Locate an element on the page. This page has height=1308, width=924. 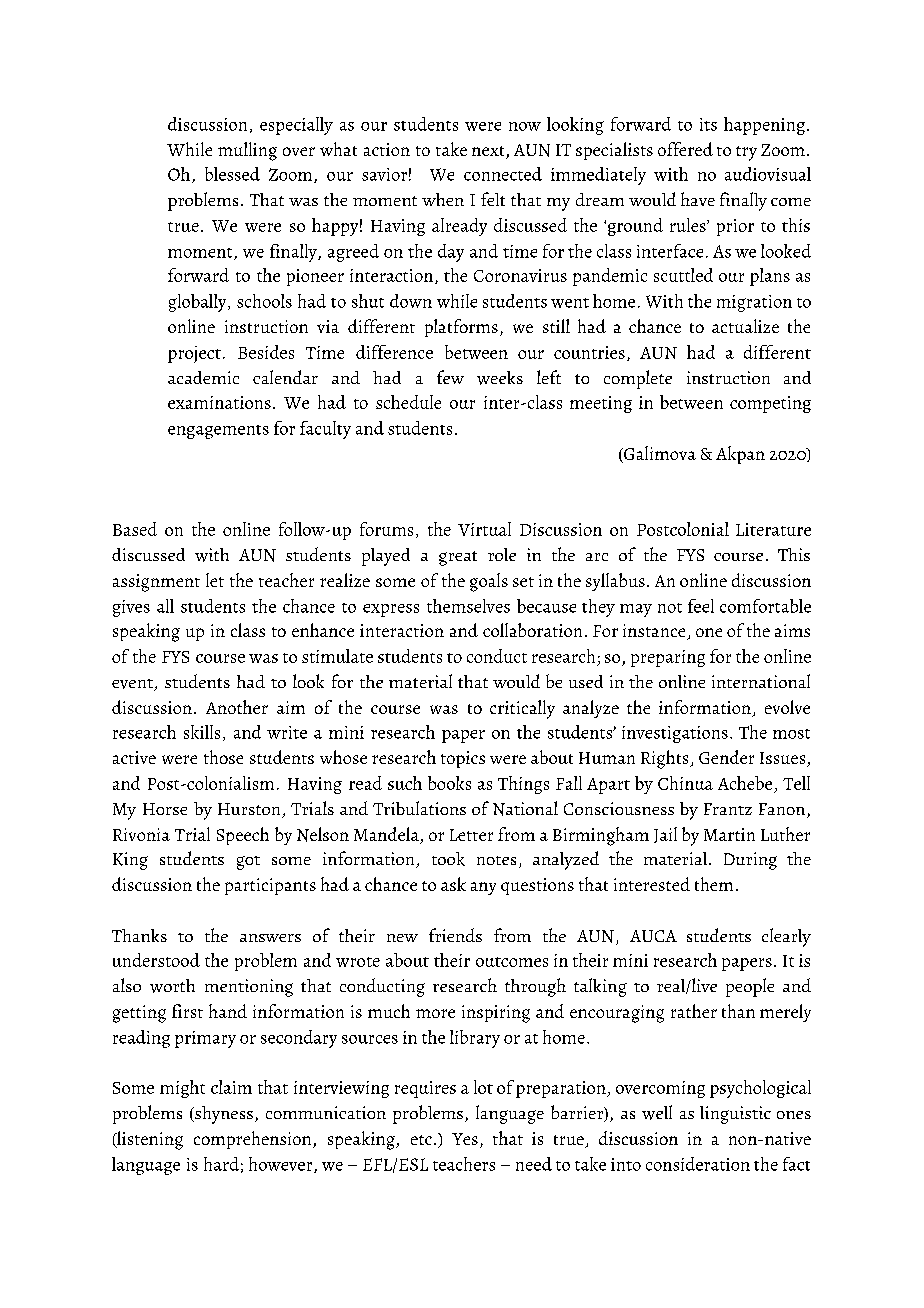
Another is located at coordinates (237, 707).
